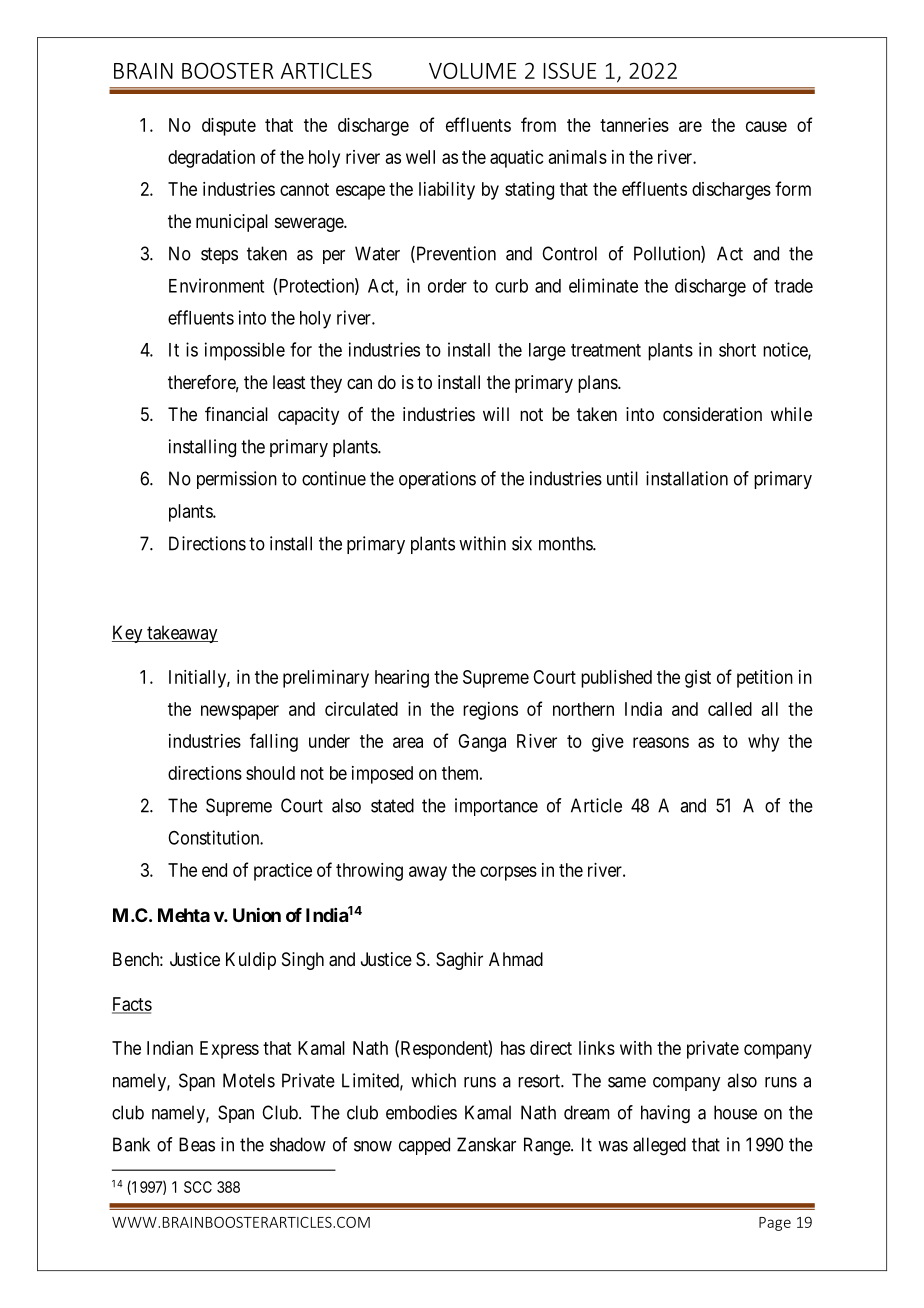 The width and height of the screenshot is (924, 1308). What do you see at coordinates (698, 679) in the screenshot?
I see `gist` at bounding box center [698, 679].
